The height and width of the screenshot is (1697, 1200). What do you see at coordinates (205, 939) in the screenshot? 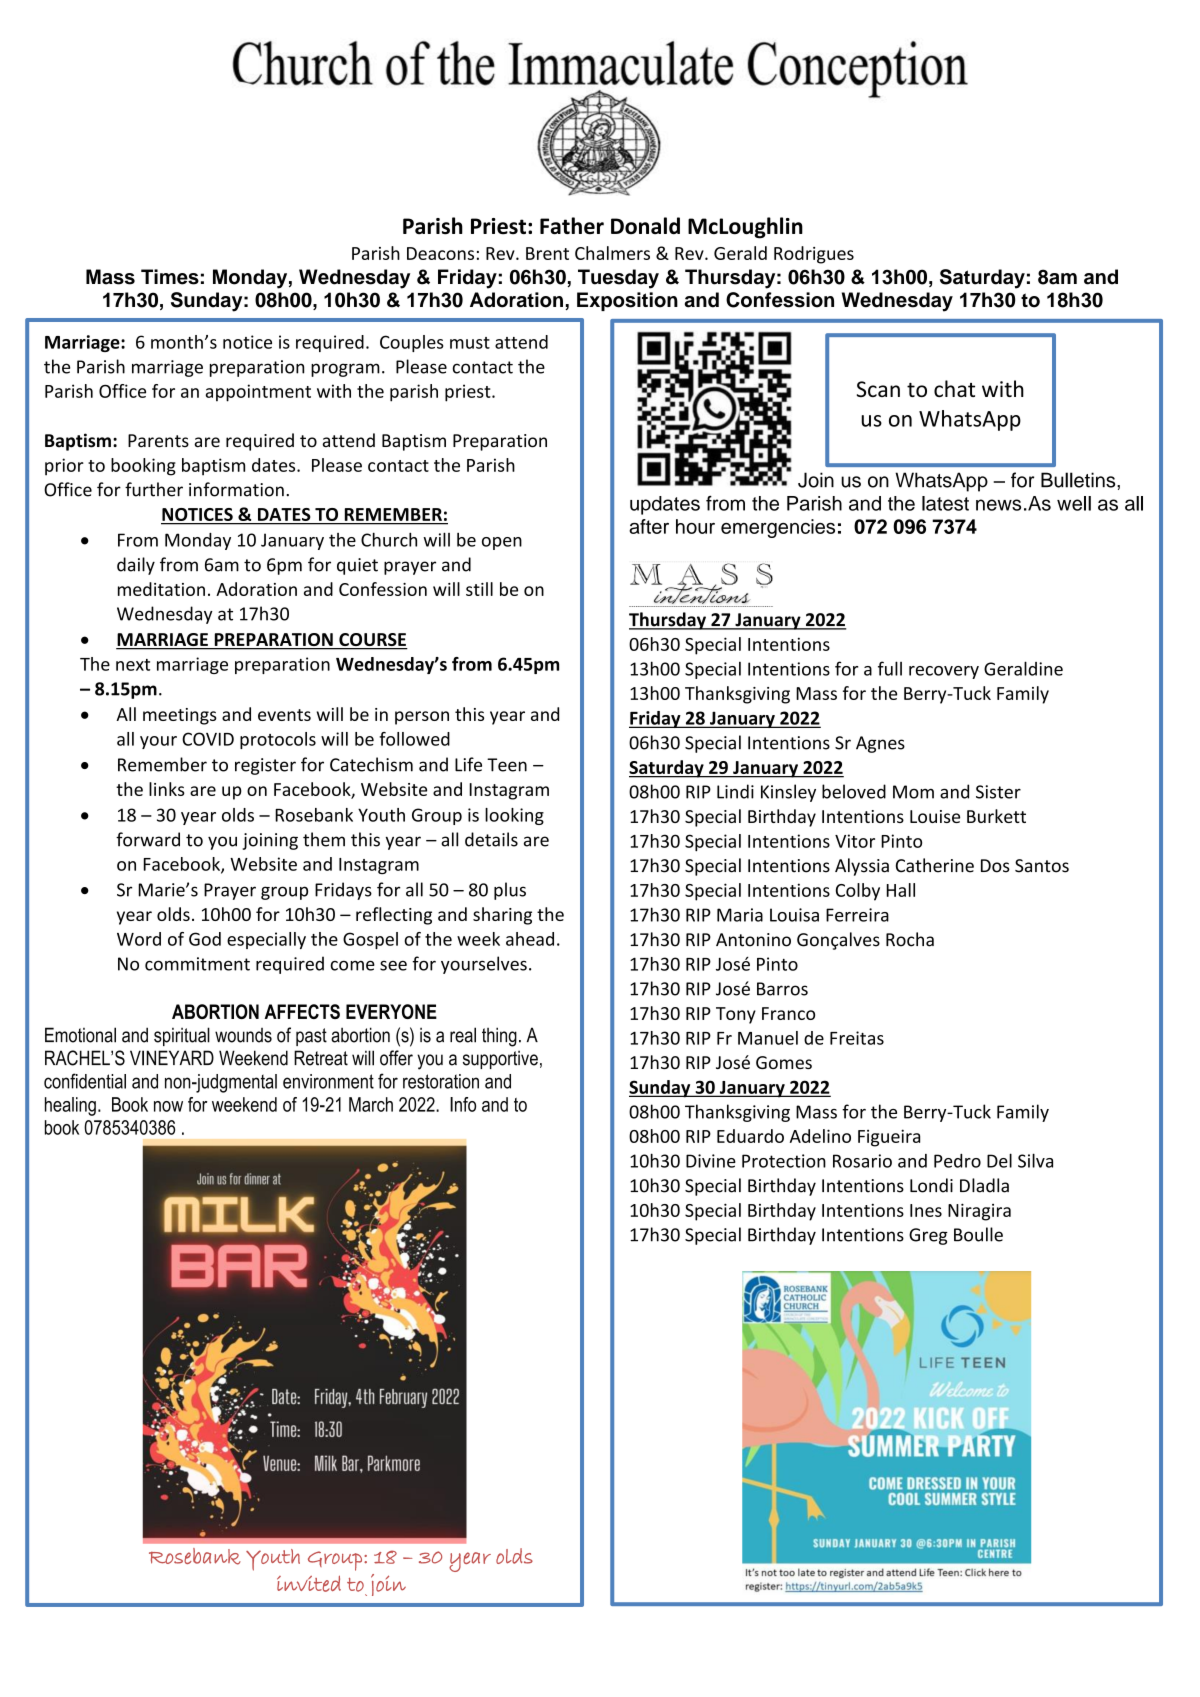
I see `God` at bounding box center [205, 939].
